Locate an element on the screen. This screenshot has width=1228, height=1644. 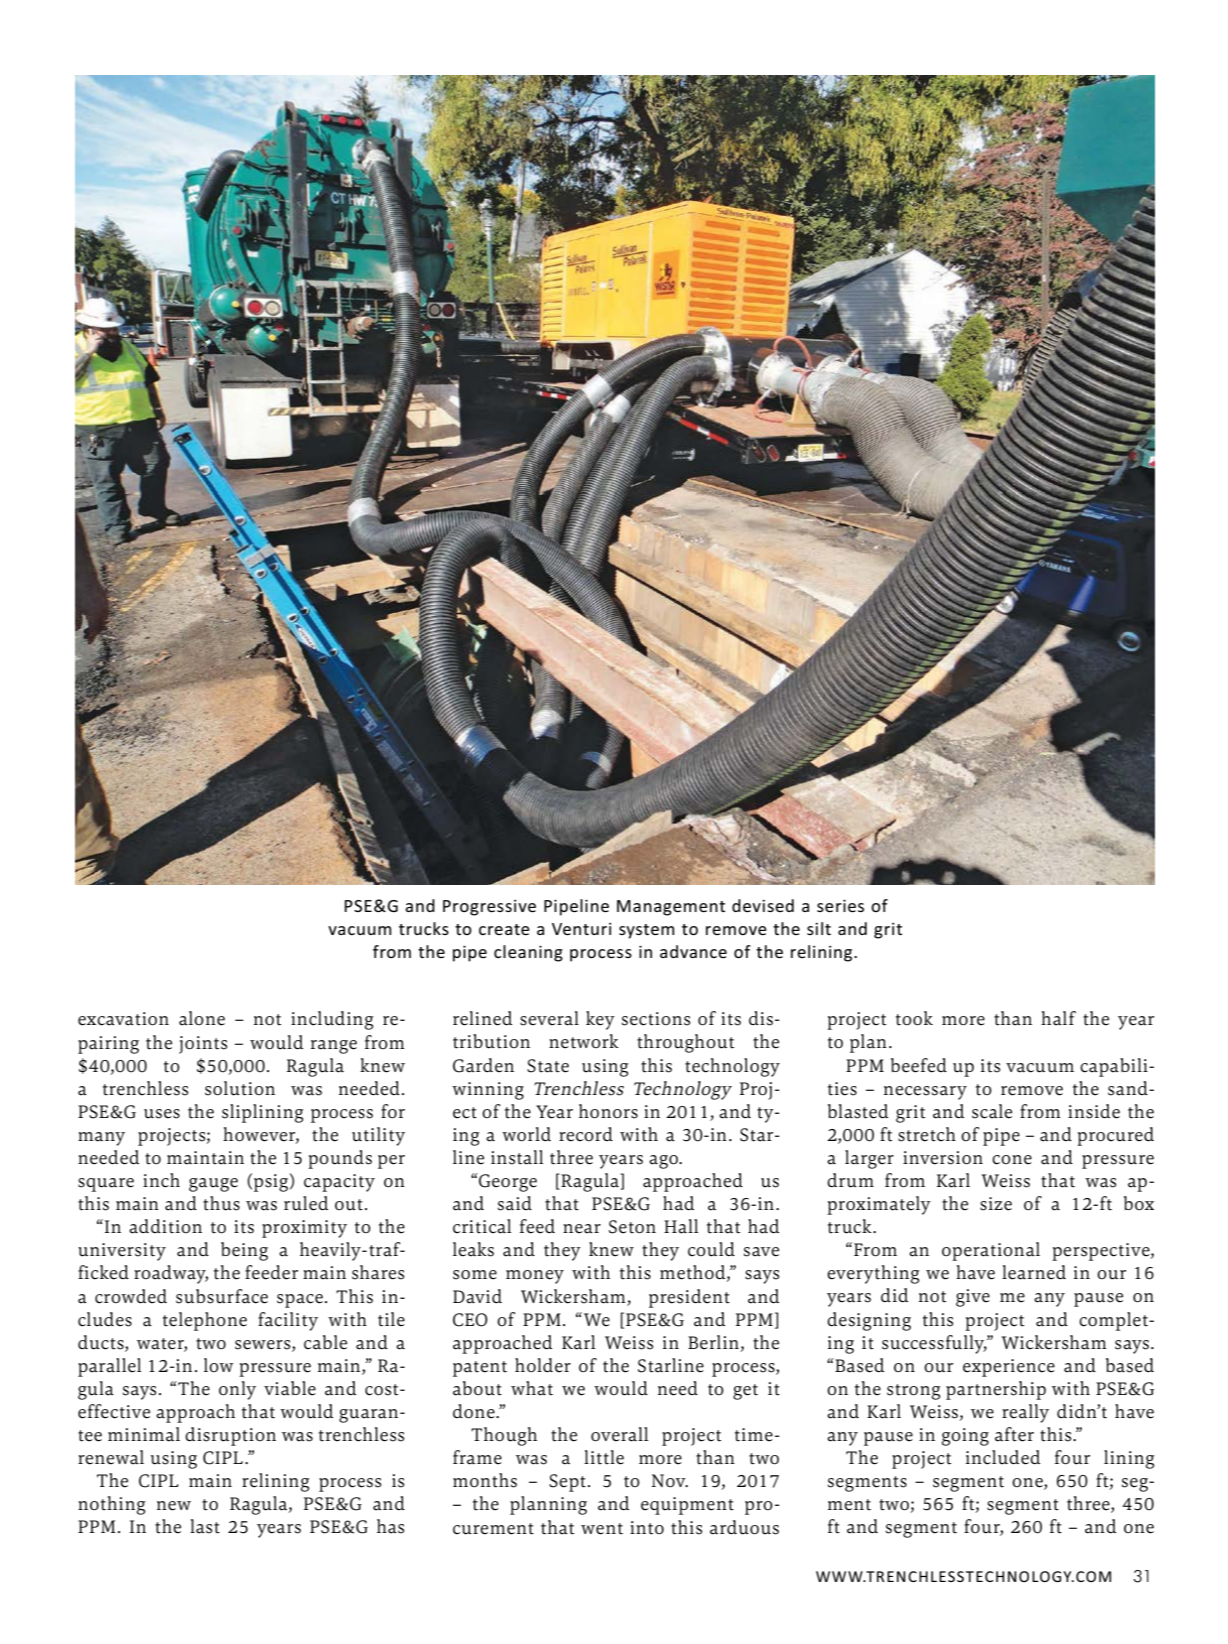
low is located at coordinates (218, 1365).
